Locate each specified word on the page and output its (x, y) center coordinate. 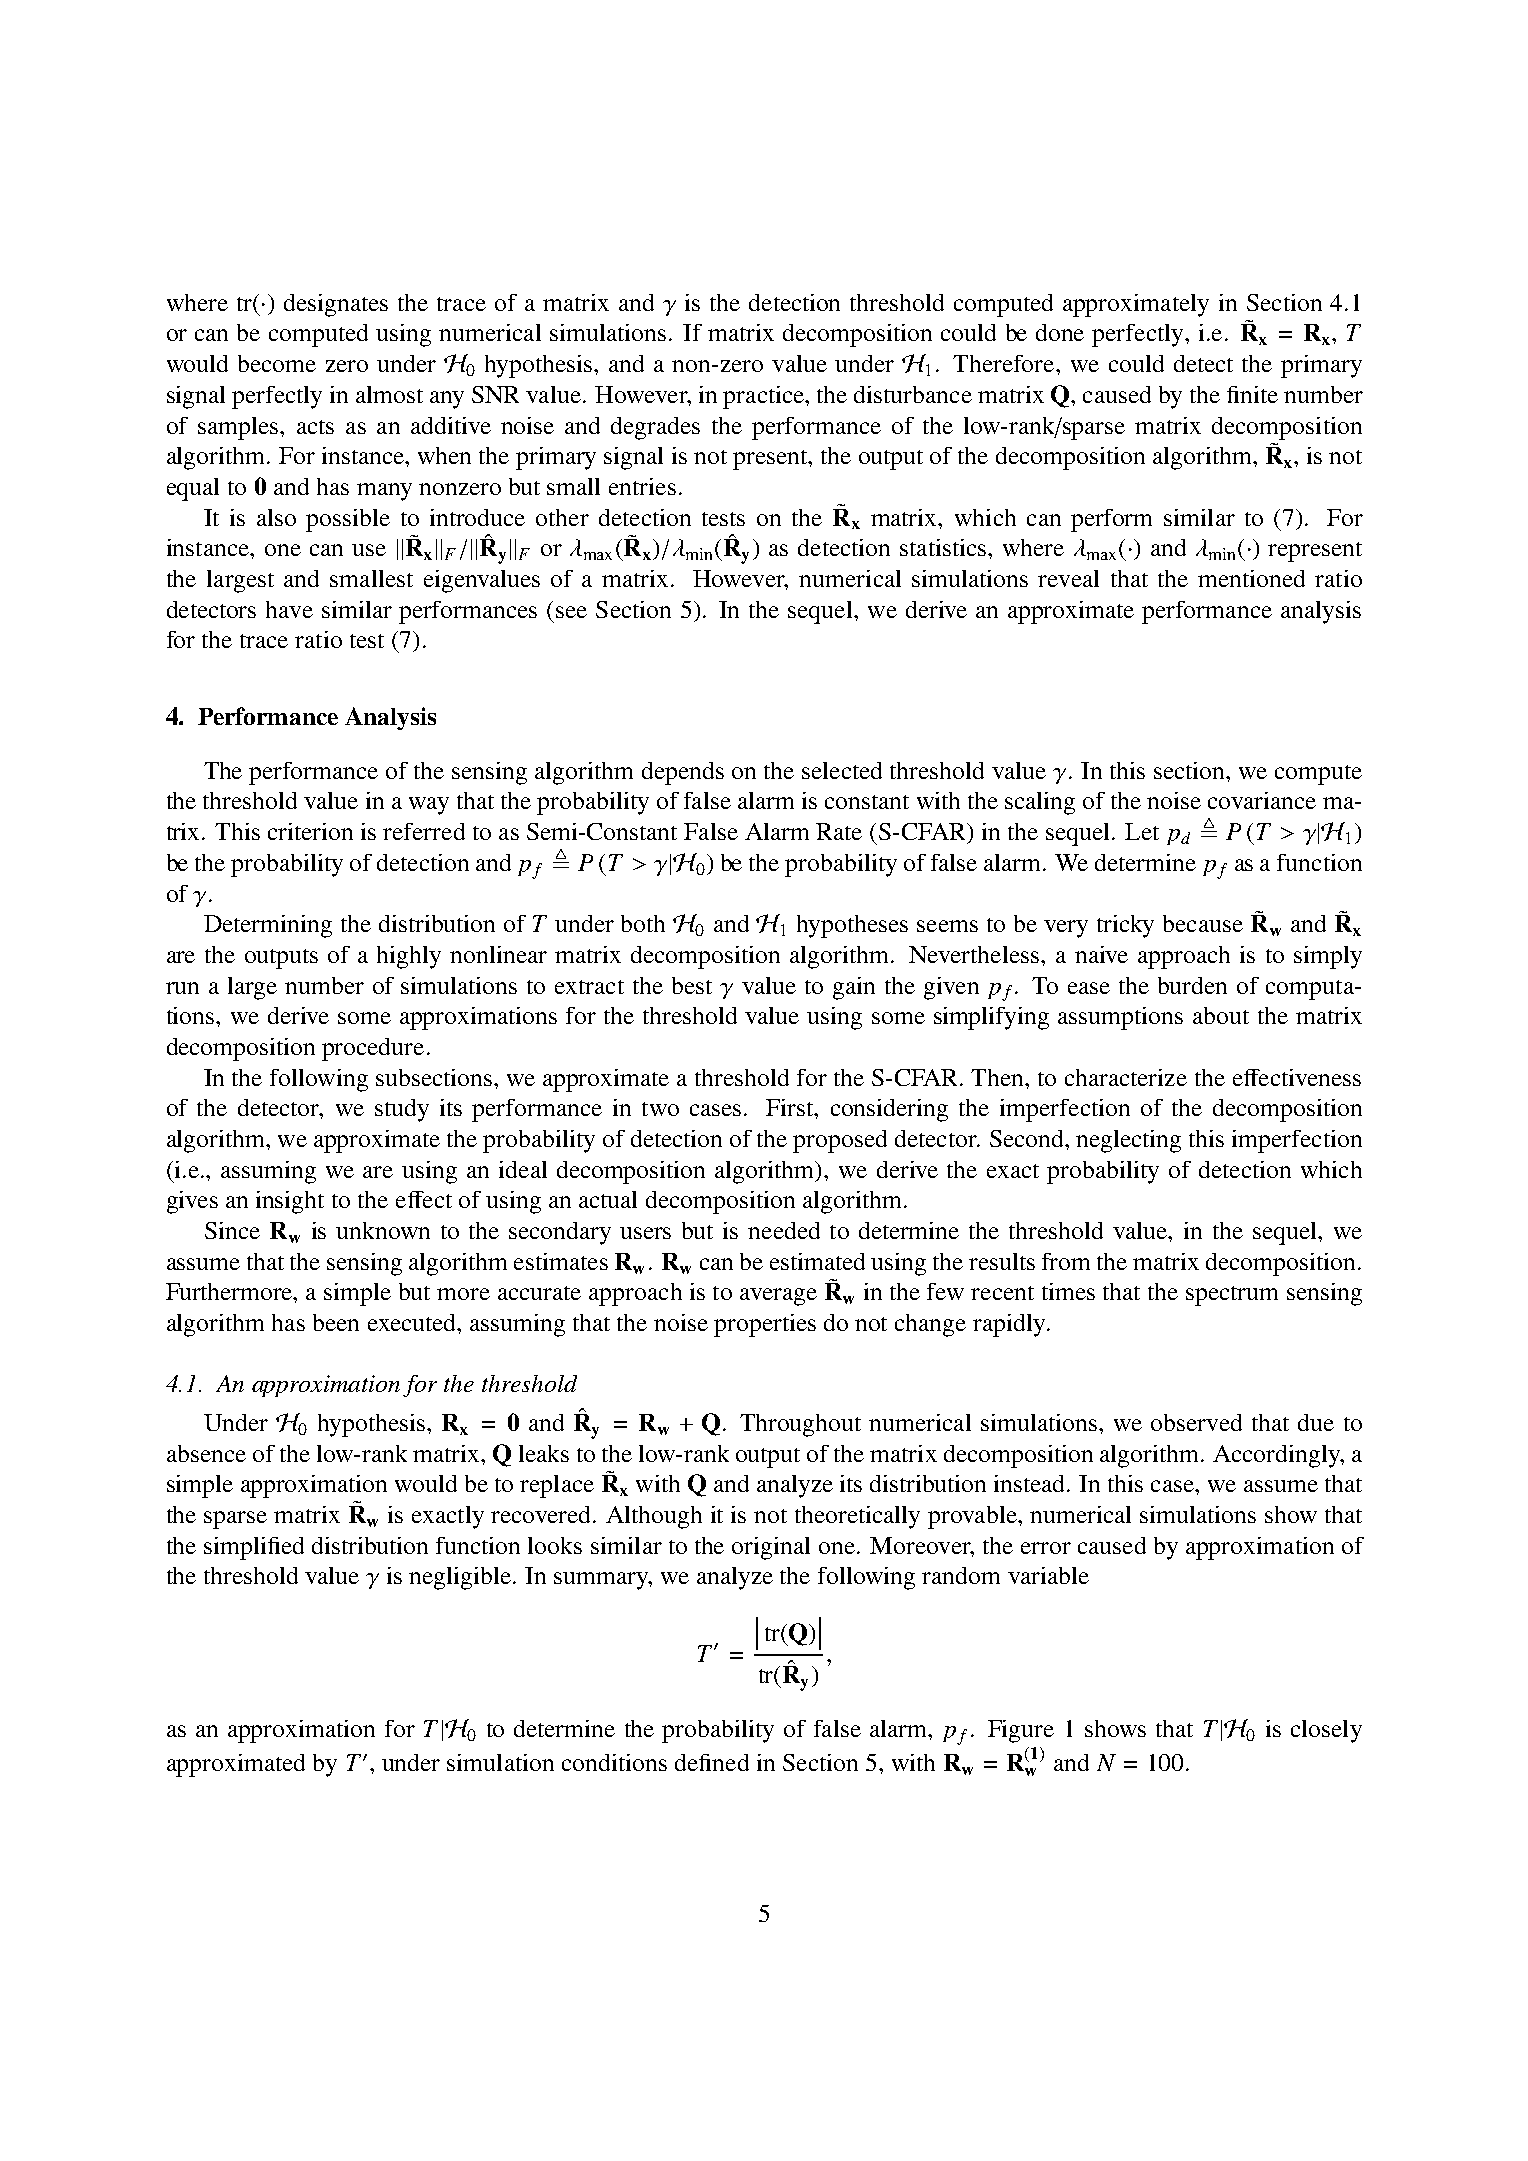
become (277, 363)
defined (712, 1762)
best (692, 985)
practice (765, 397)
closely (1326, 1731)
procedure (373, 1049)
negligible (460, 1578)
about (1221, 1015)
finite (1252, 394)
